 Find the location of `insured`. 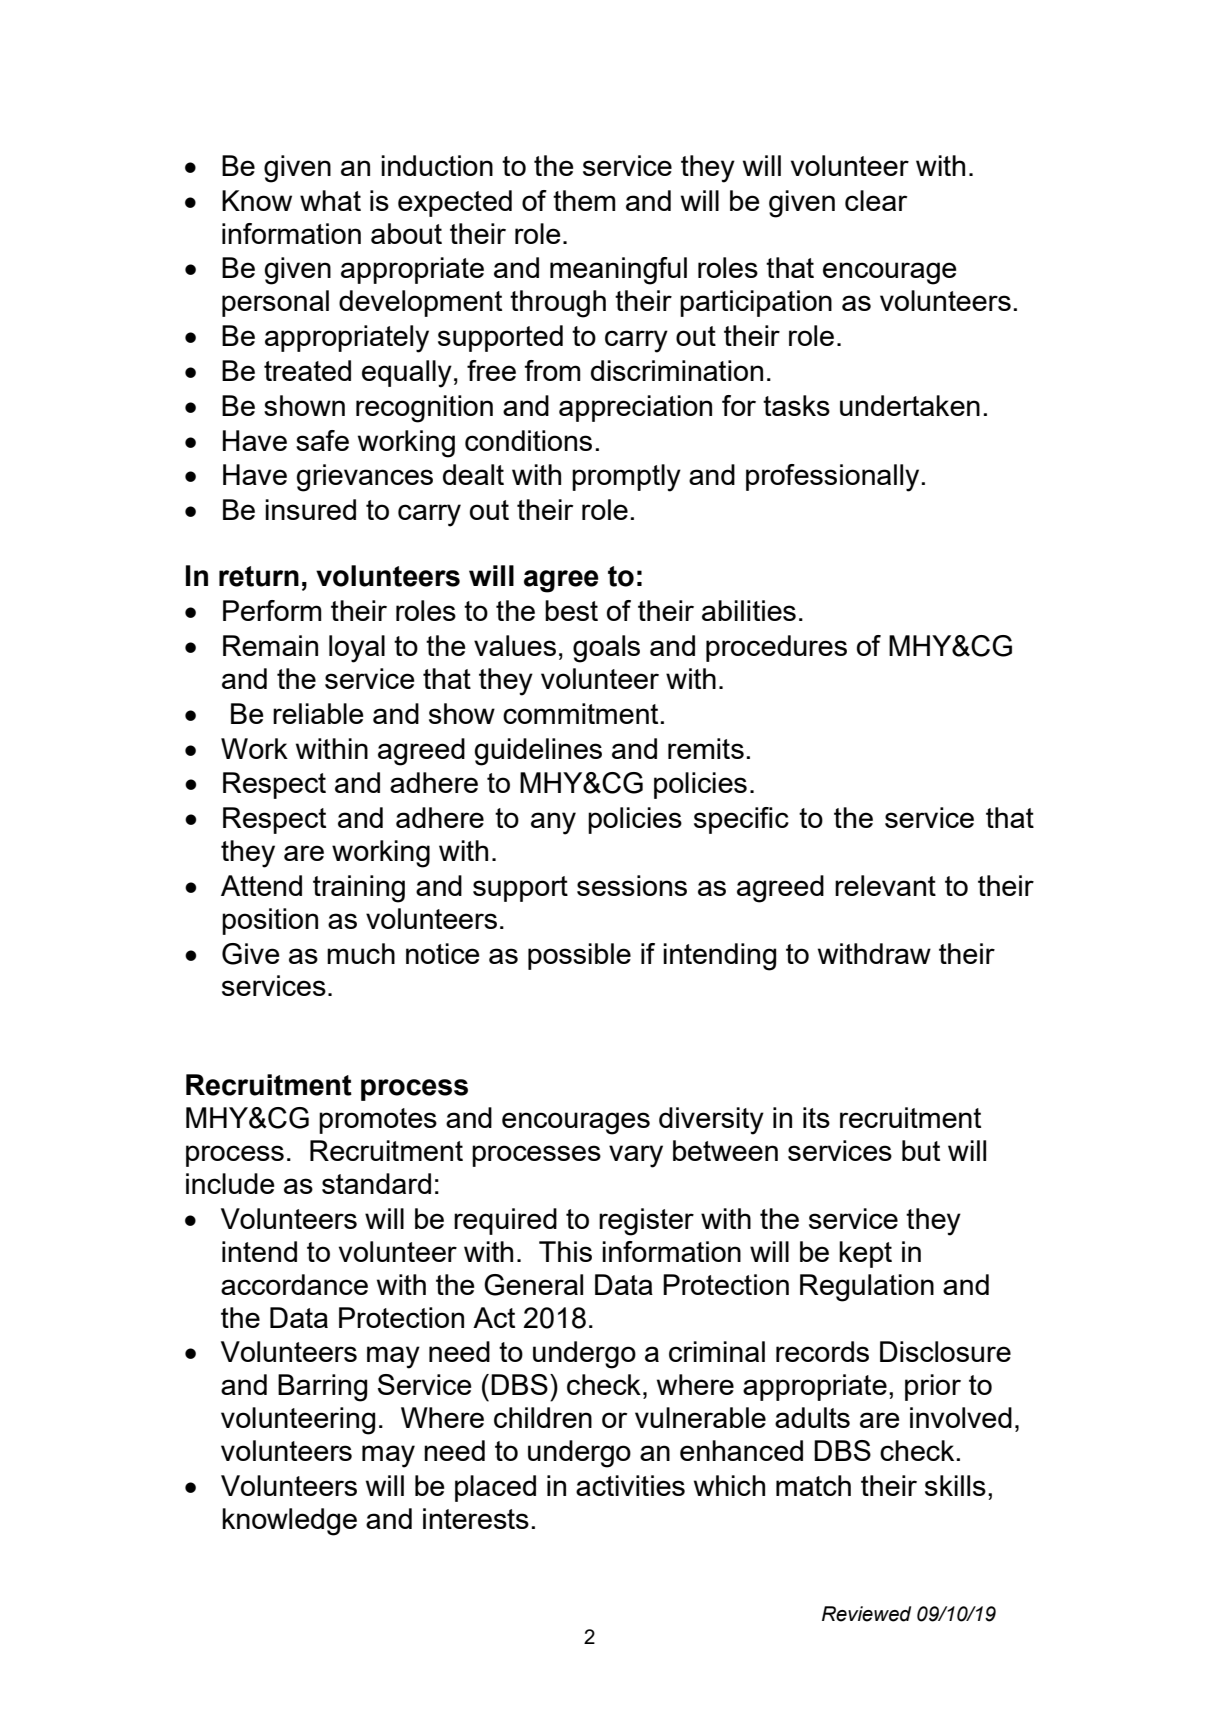

insured is located at coordinates (310, 509).
